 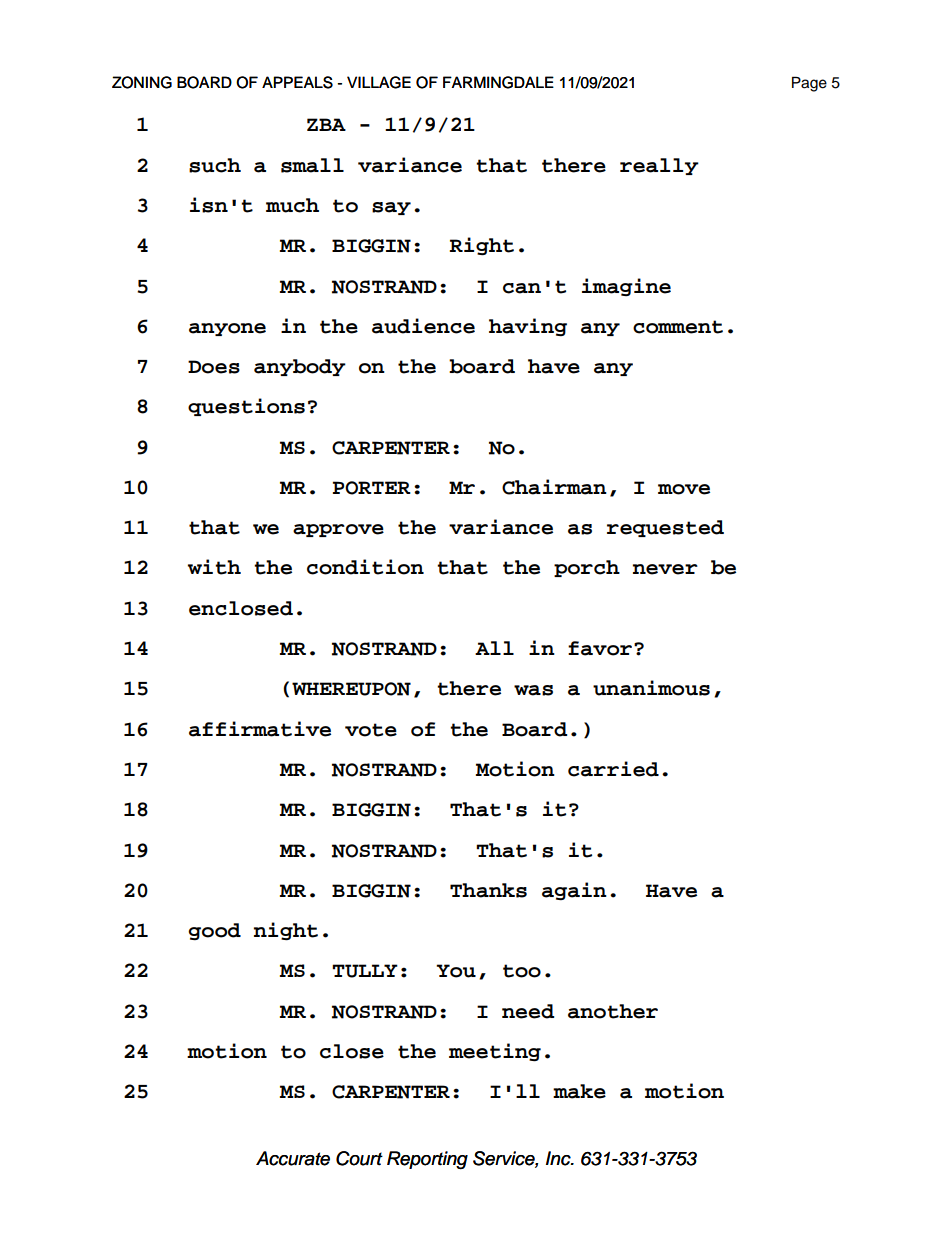 What do you see at coordinates (391, 208) in the document?
I see `say` at bounding box center [391, 208].
